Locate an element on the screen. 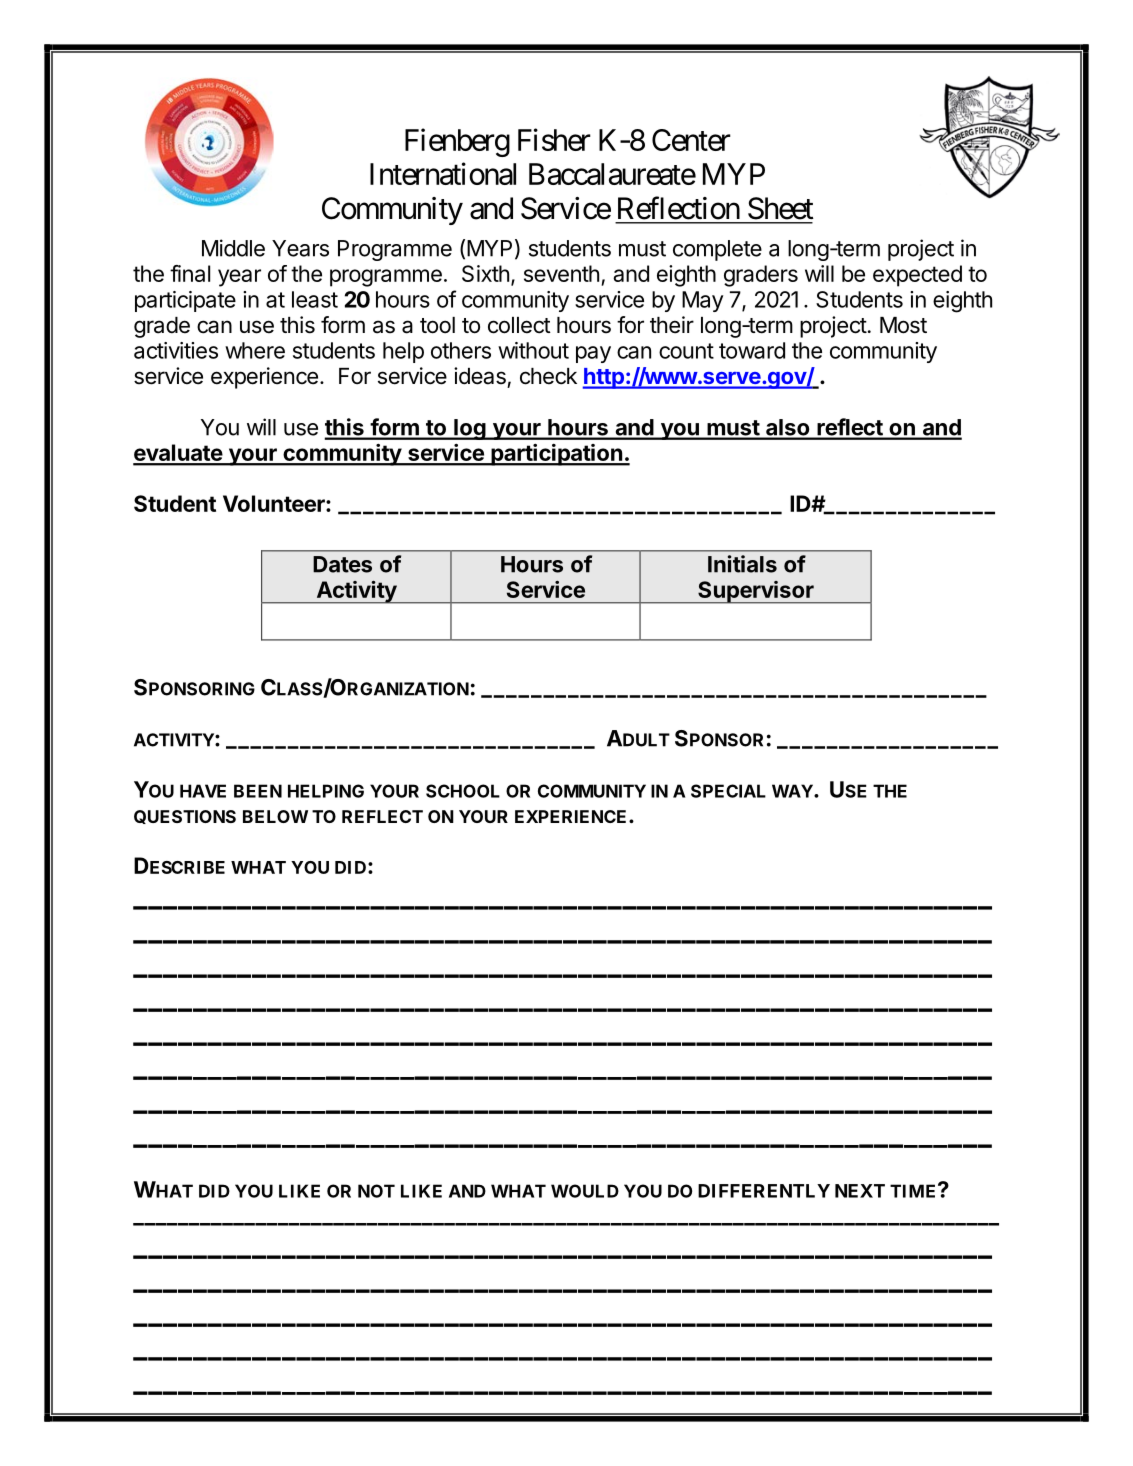 The width and height of the screenshot is (1133, 1466). NOT is located at coordinates (376, 1191).
